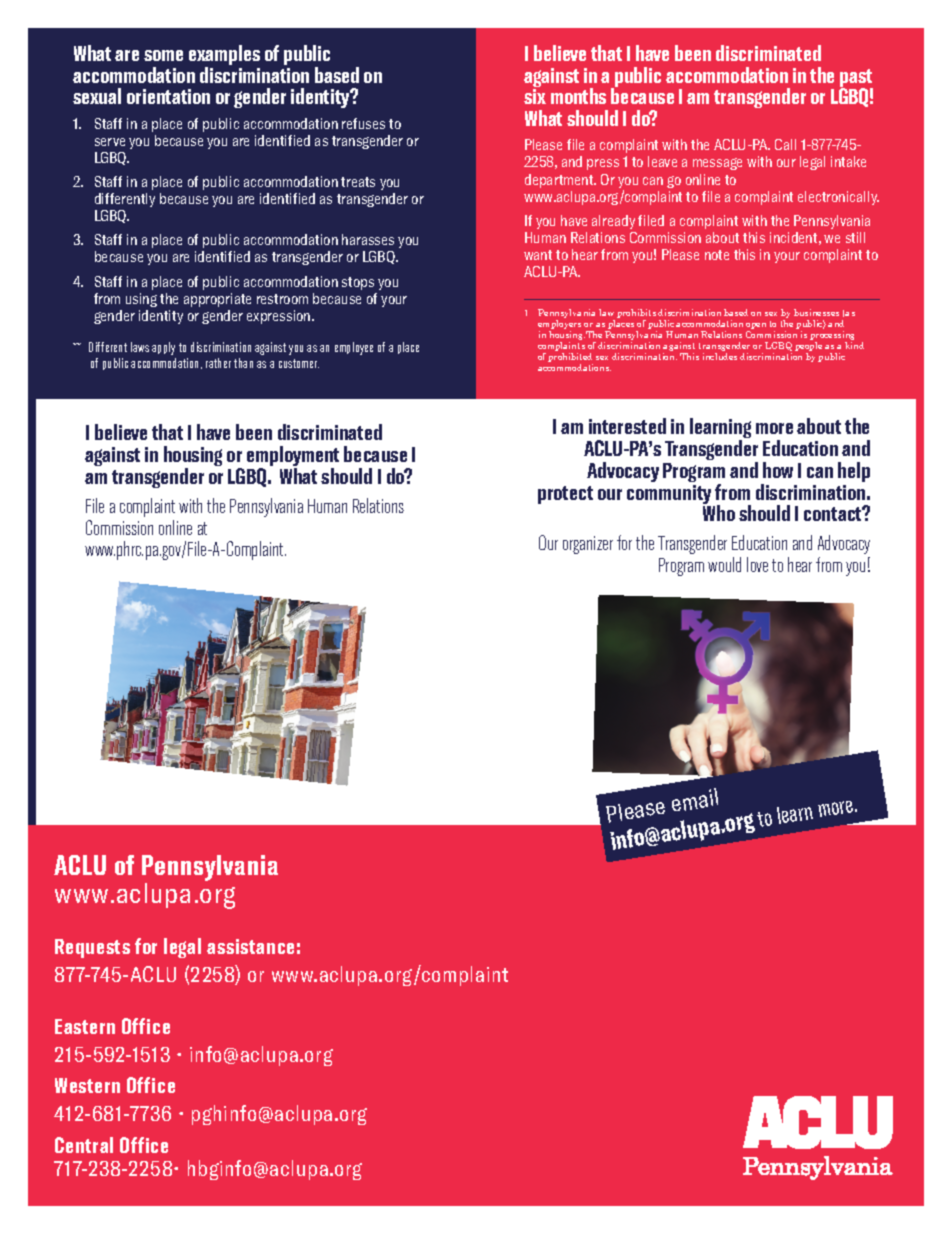 Image resolution: width=952 pixels, height=1233 pixels. Describe the element at coordinates (293, 458) in the screenshot. I see `employment` at that location.
